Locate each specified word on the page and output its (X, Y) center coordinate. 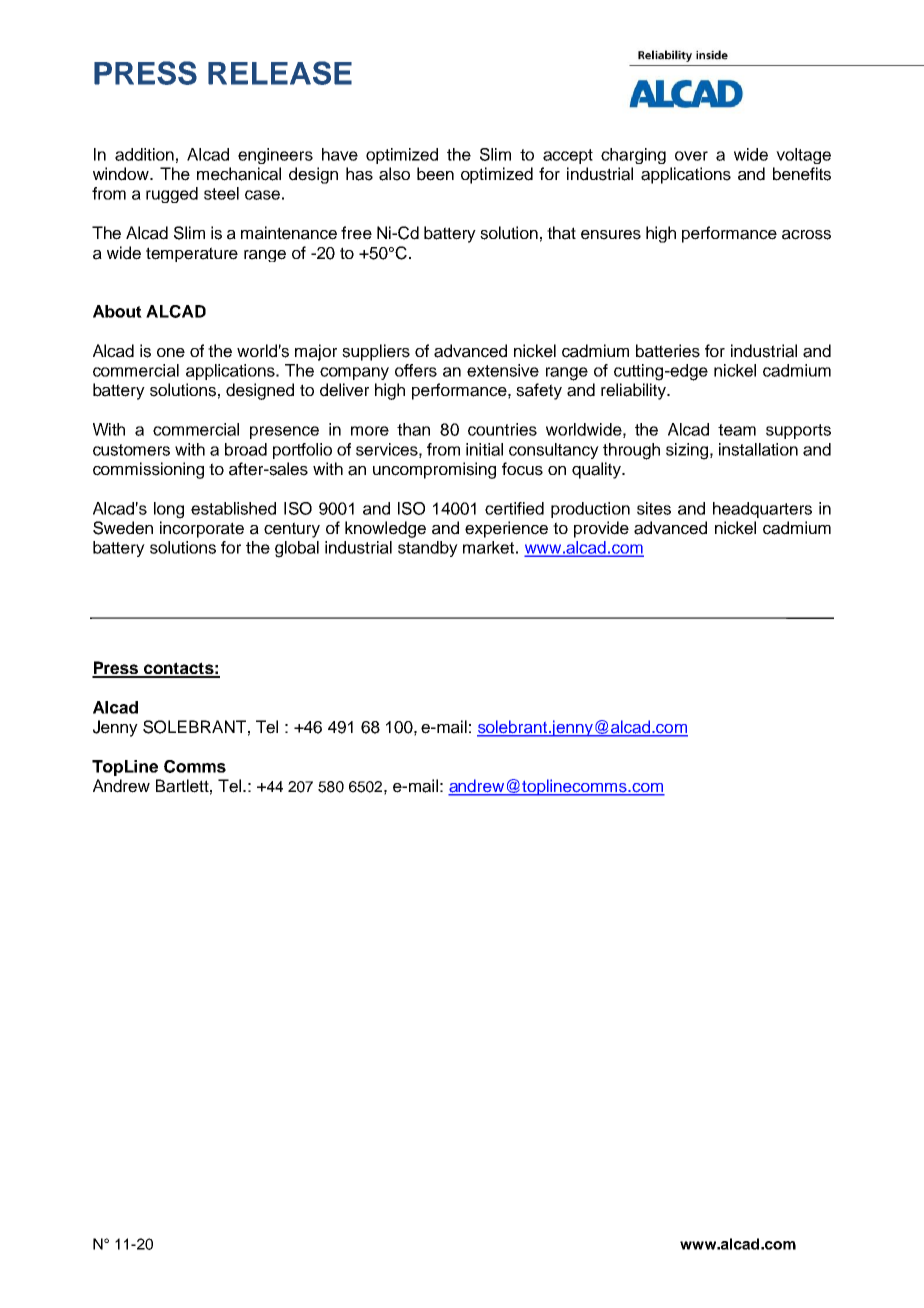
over (691, 156)
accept (568, 156)
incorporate (202, 529)
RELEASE (280, 73)
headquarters (762, 510)
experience (506, 529)
